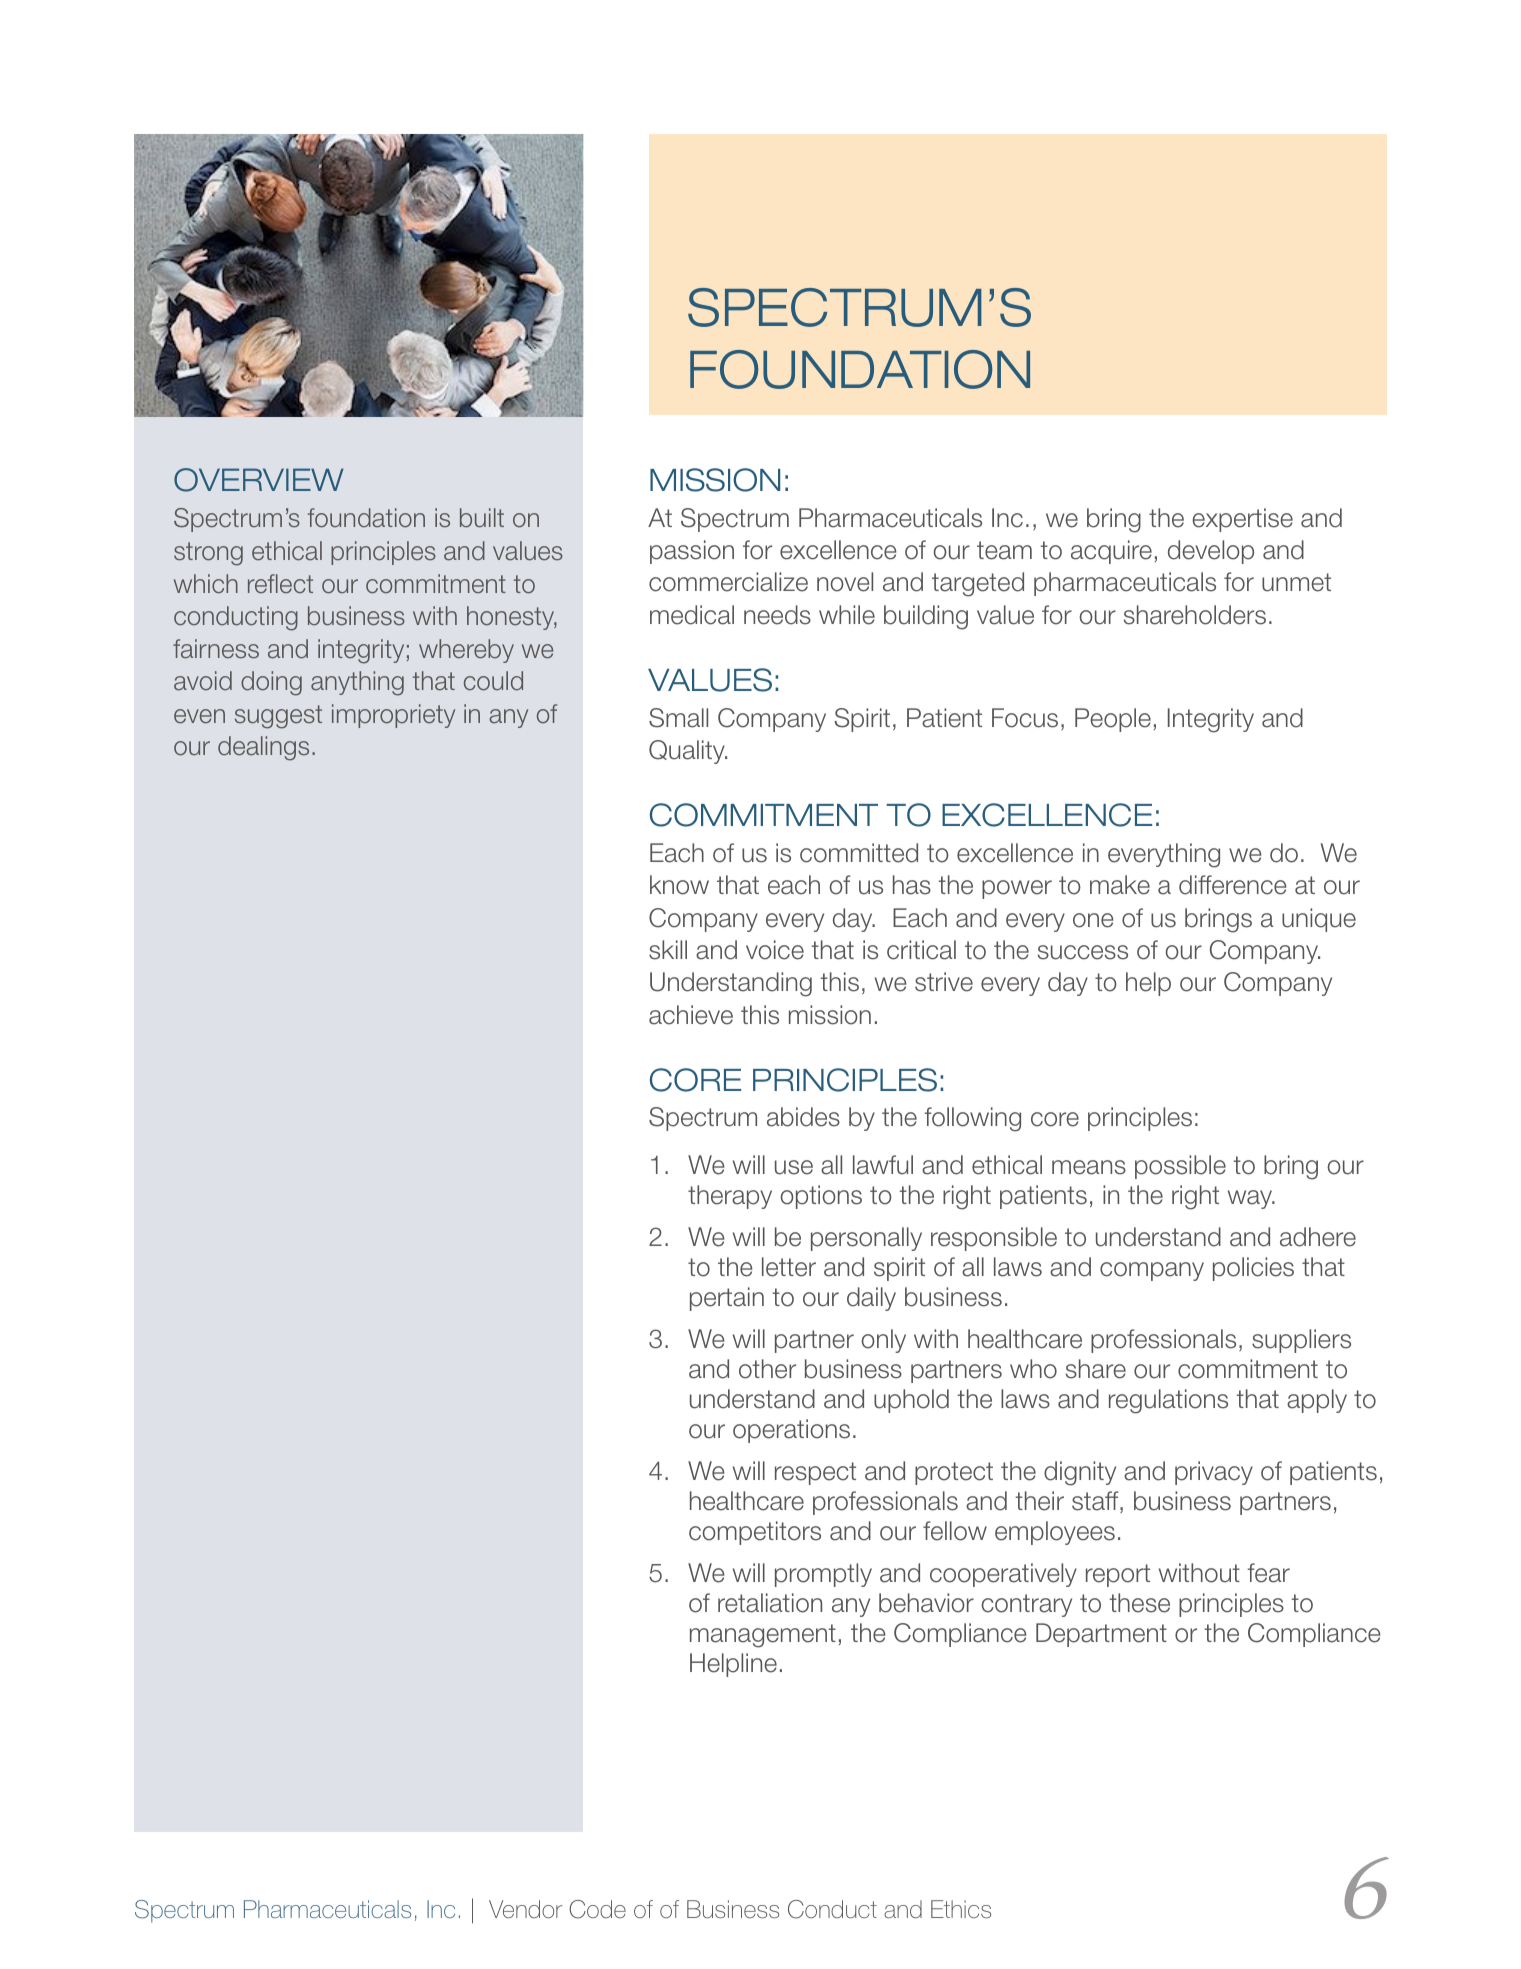 This screenshot has width=1521, height=1969. What do you see at coordinates (794, 1167) in the screenshot?
I see `use` at bounding box center [794, 1167].
